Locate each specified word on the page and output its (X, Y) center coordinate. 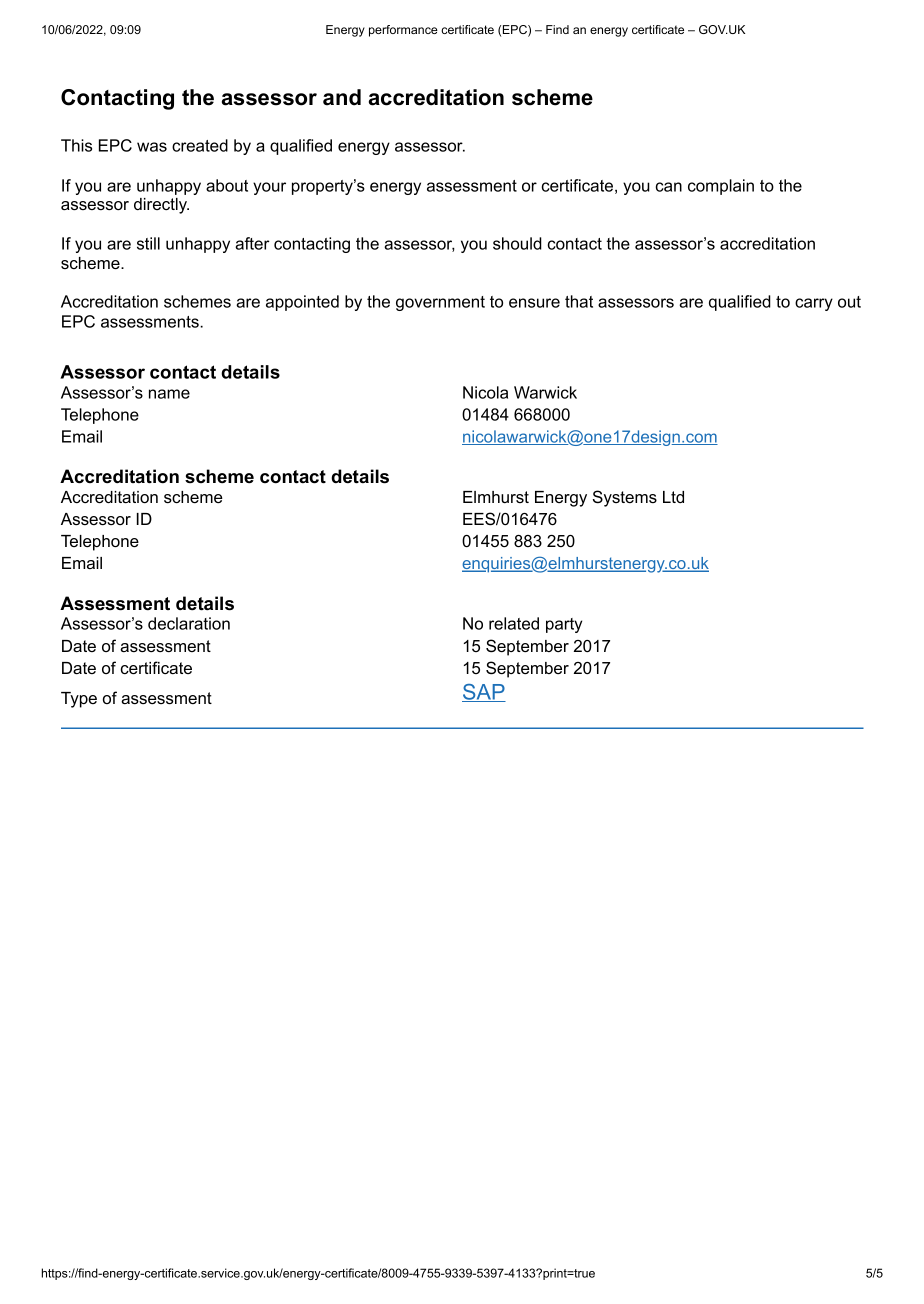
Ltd (673, 497)
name (169, 394)
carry (814, 304)
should (517, 243)
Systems (625, 498)
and (342, 97)
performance (403, 31)
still (148, 243)
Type (79, 700)
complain (721, 187)
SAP (484, 693)
